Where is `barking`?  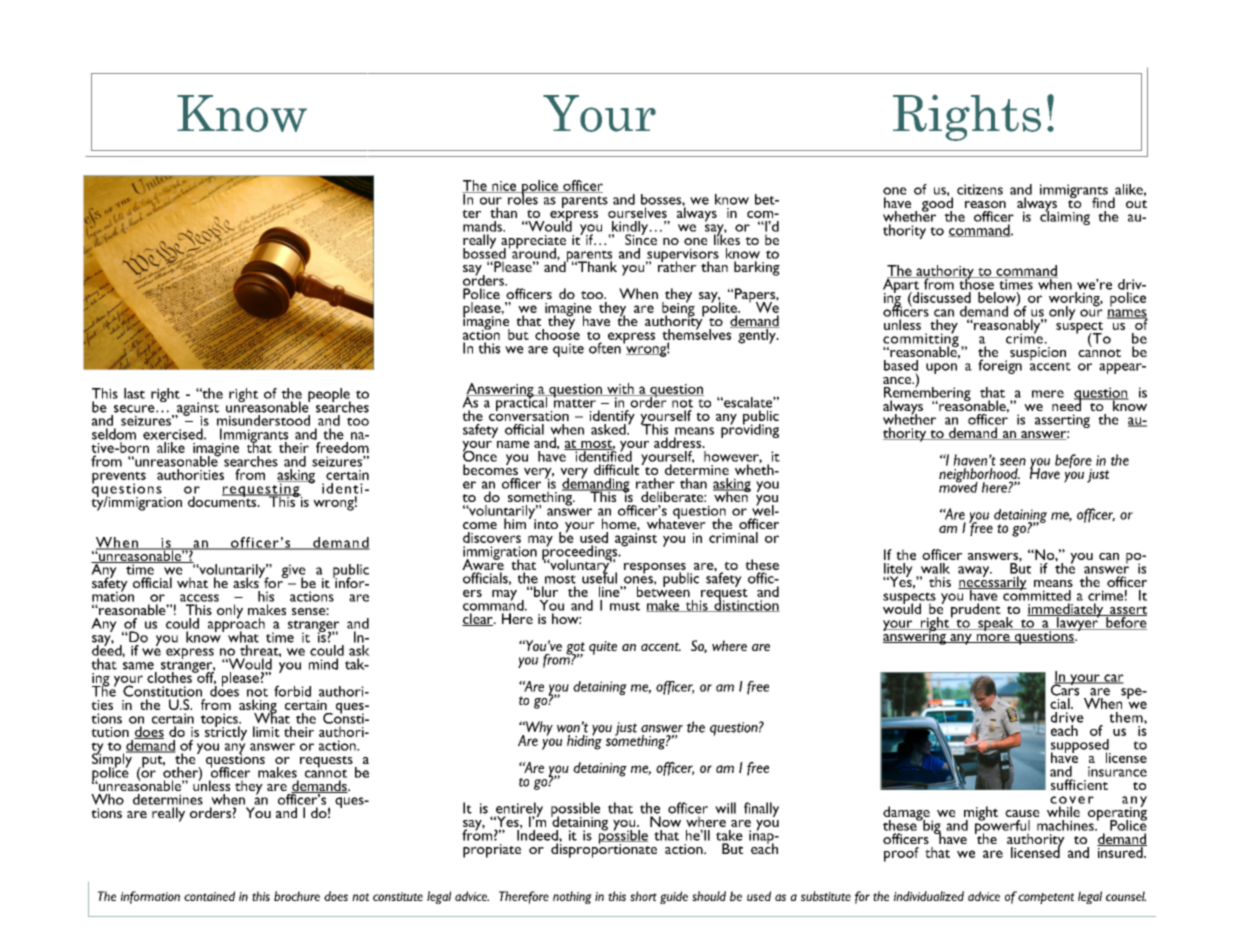 barking is located at coordinates (757, 268).
